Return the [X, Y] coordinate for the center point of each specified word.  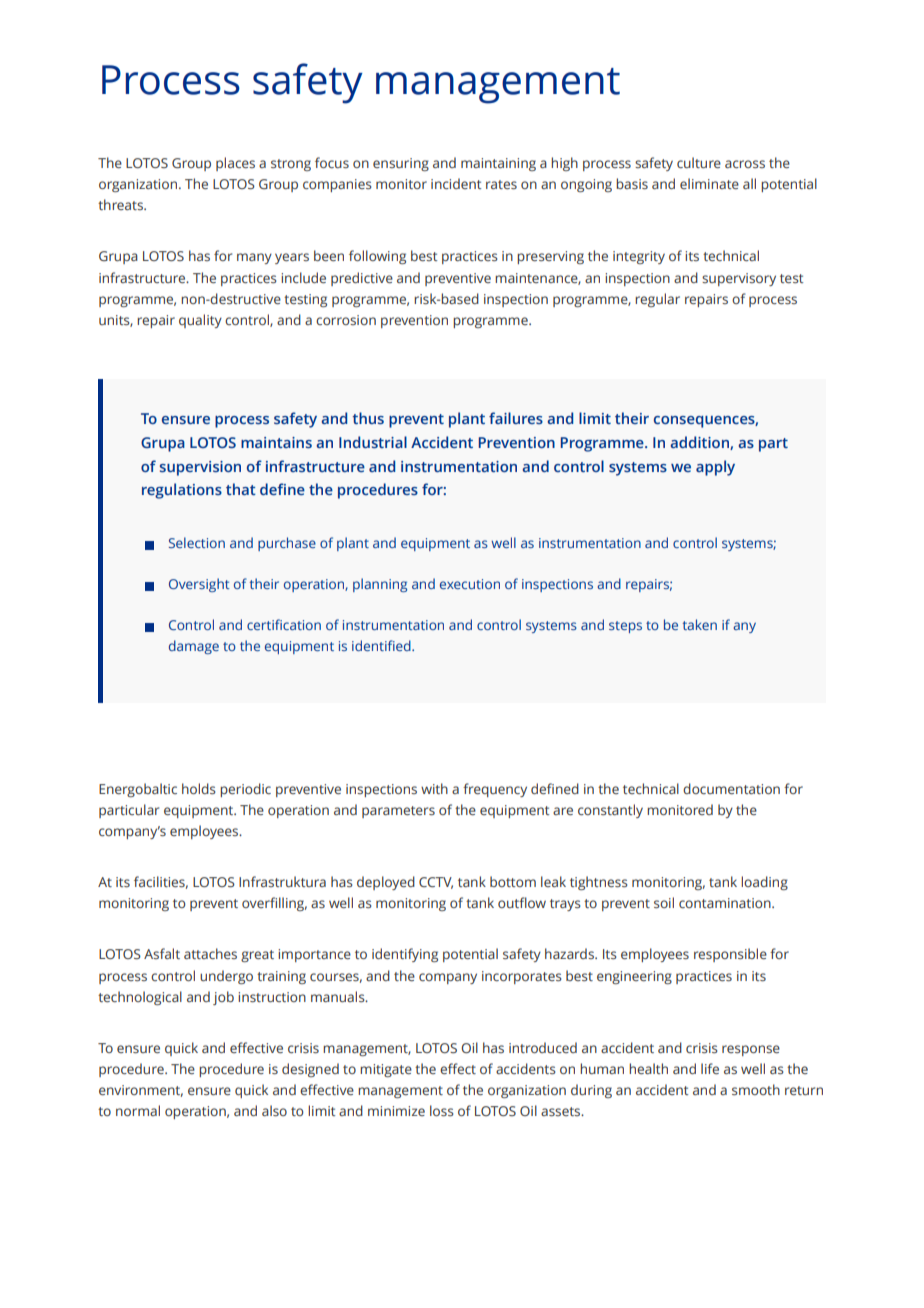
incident [456, 183]
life [710, 1068]
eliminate [709, 183]
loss [442, 1110]
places [235, 164]
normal [138, 1110]
